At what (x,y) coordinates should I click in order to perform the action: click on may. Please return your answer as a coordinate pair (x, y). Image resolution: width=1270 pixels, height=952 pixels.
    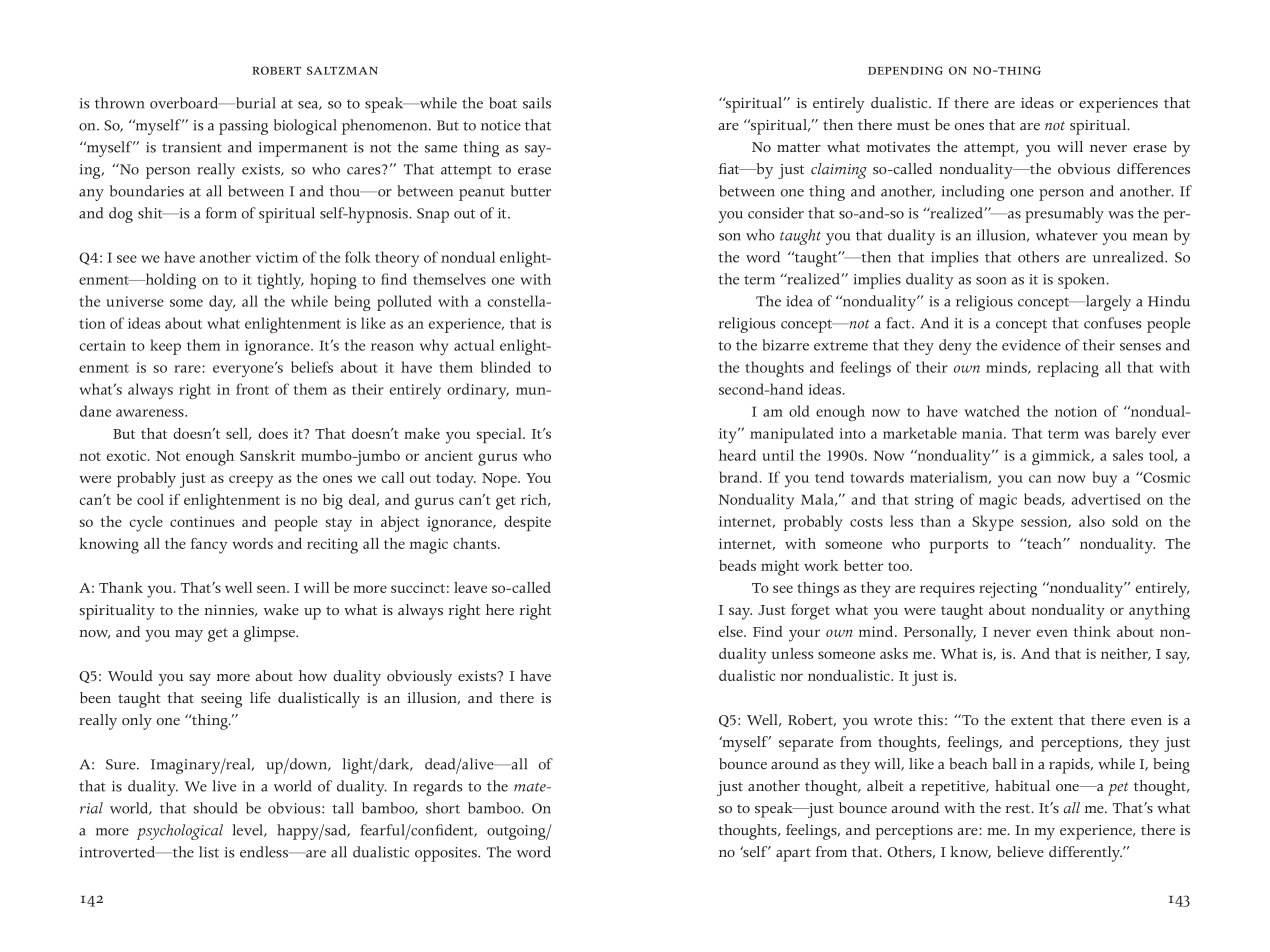
    Looking at the image, I should click on (189, 636).
